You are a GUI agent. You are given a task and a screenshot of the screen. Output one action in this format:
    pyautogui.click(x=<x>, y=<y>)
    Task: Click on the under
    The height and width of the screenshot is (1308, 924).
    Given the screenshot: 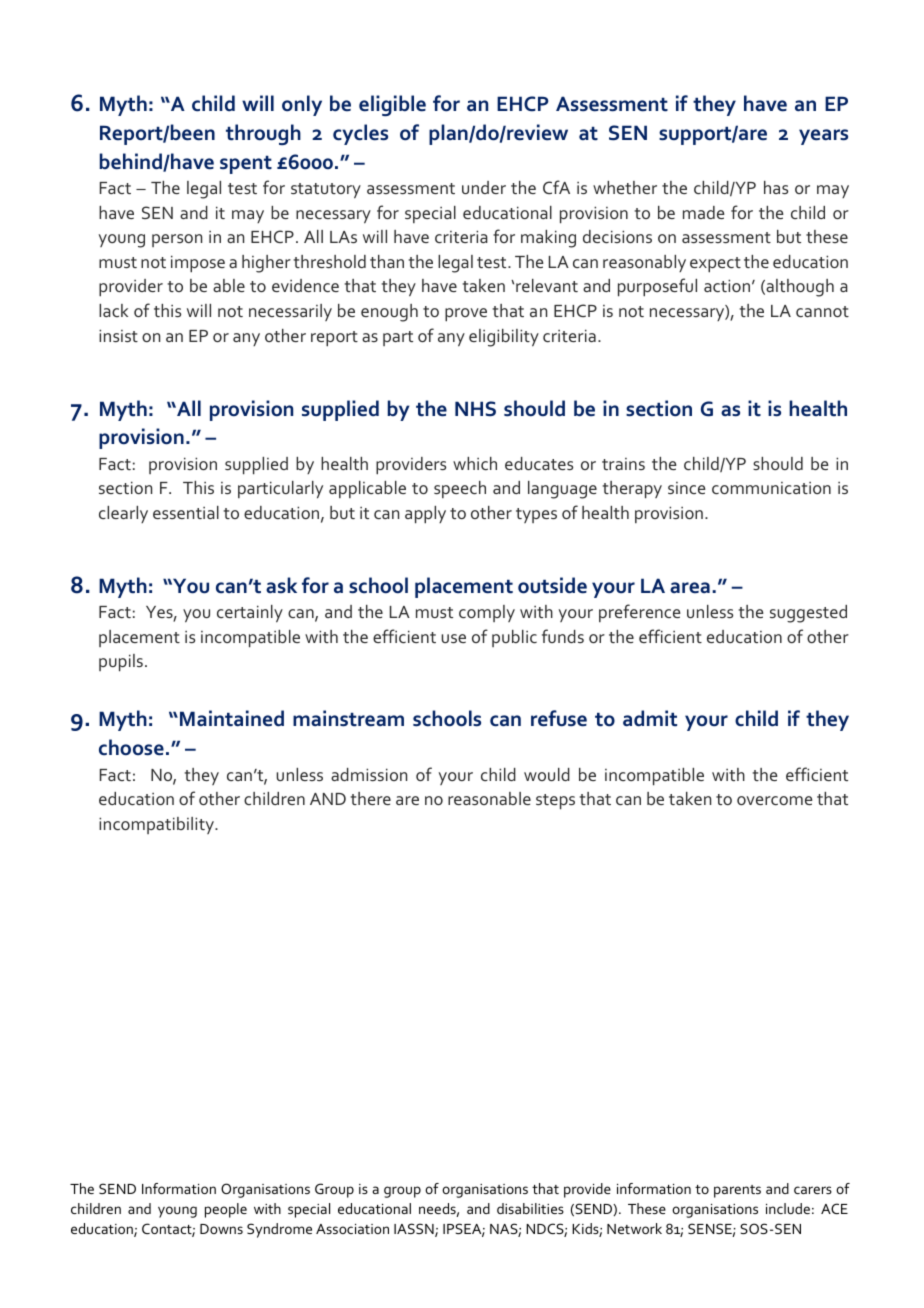 What is the action you would take?
    pyautogui.click(x=484, y=187)
